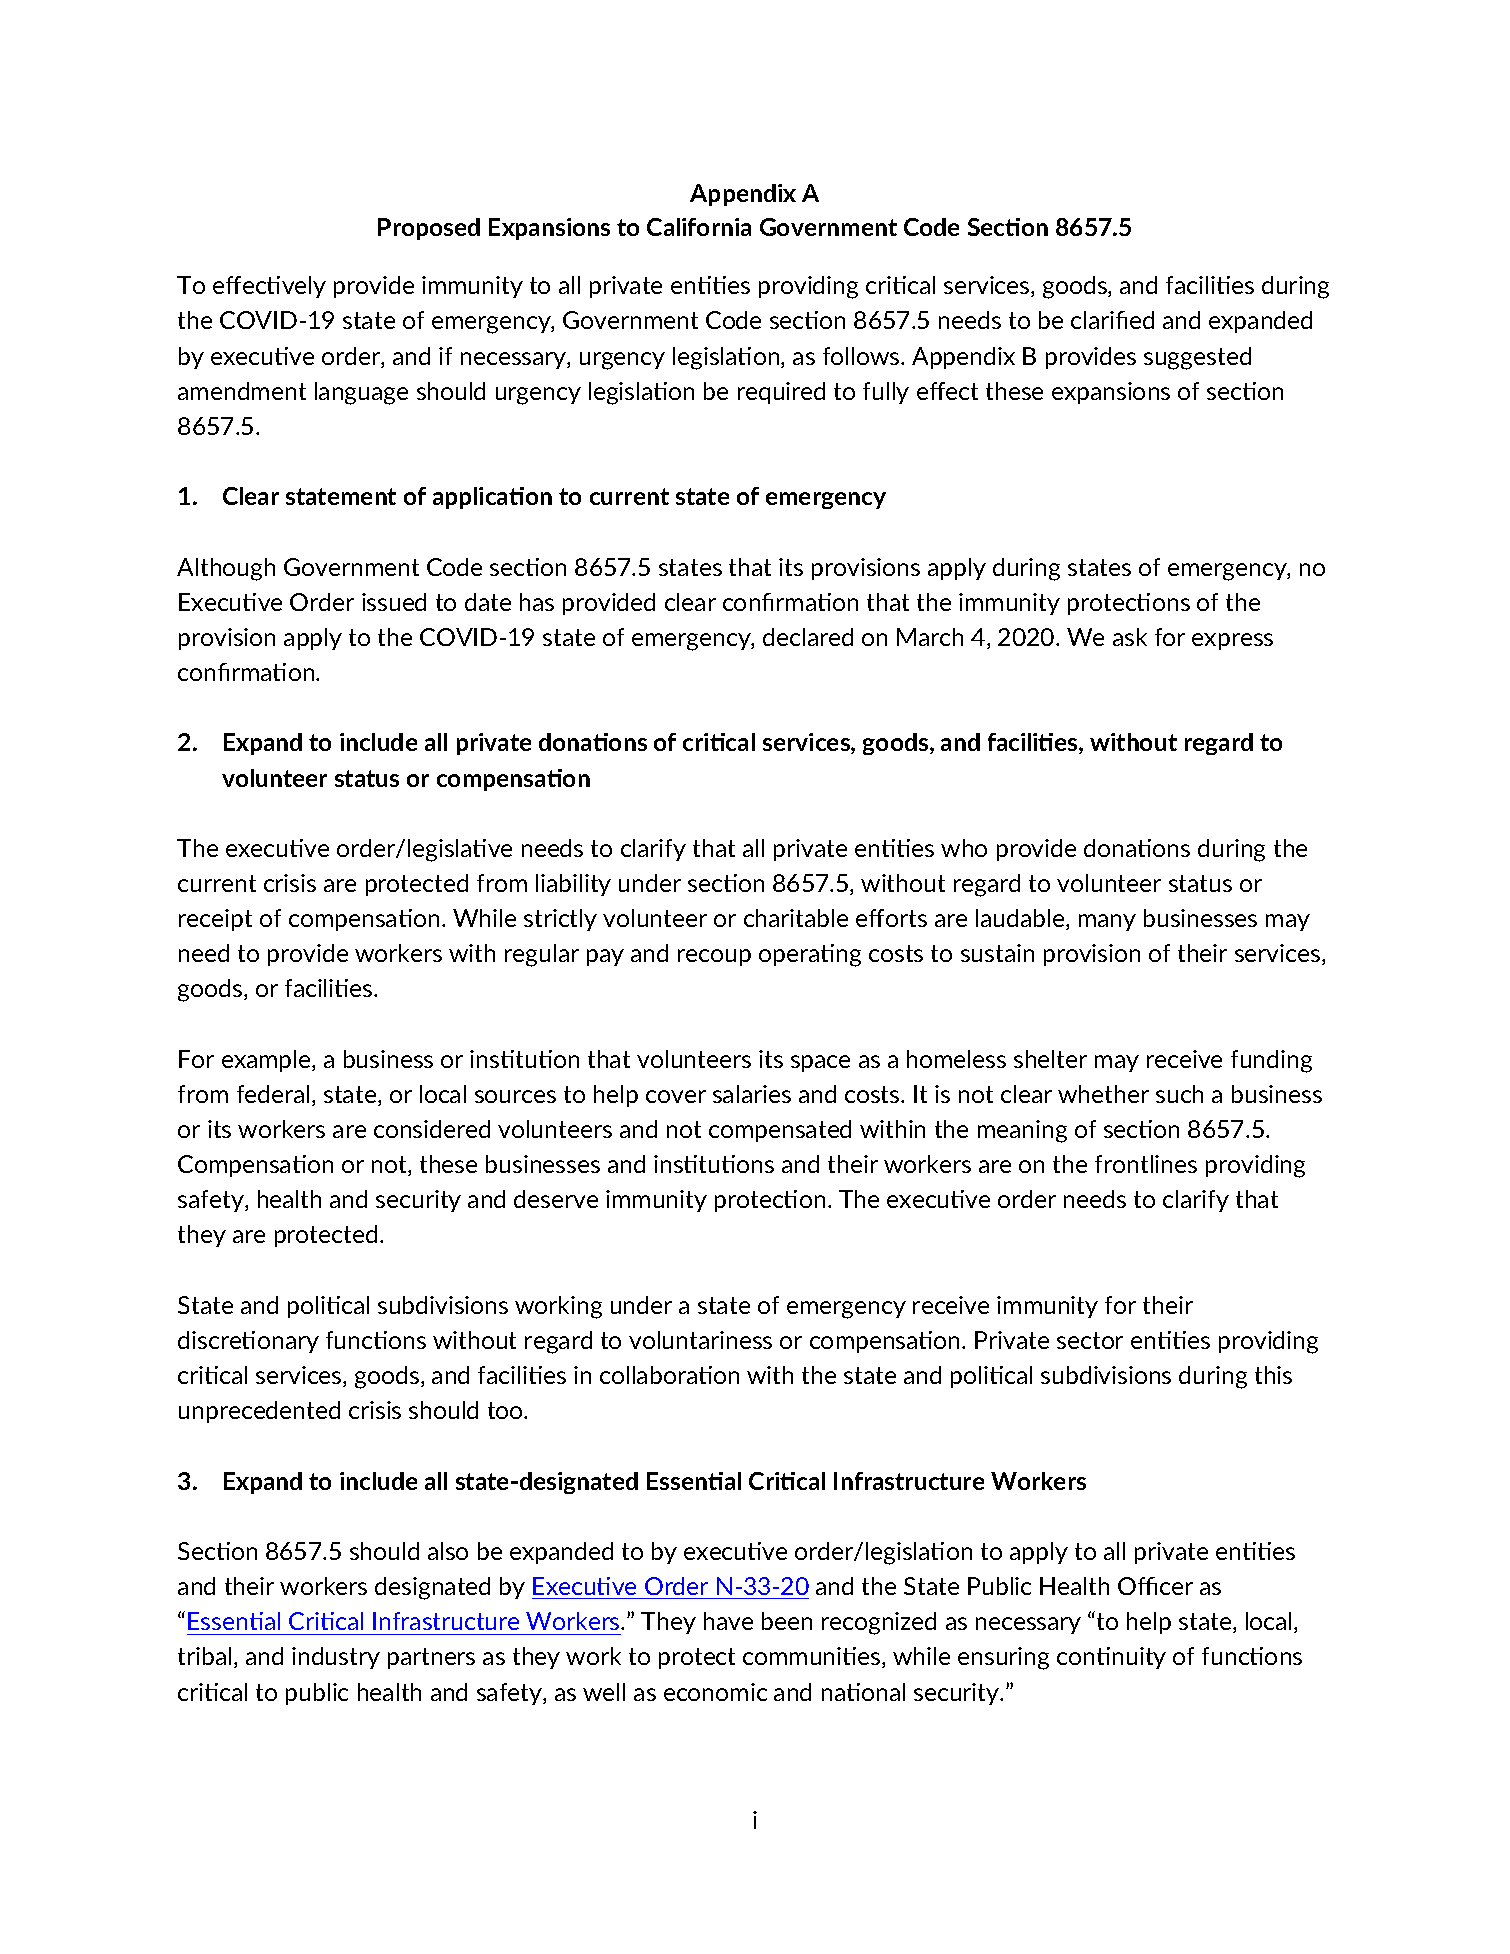 The width and height of the screenshot is (1510, 1954). What do you see at coordinates (1197, 358) in the screenshot?
I see `suggested` at bounding box center [1197, 358].
